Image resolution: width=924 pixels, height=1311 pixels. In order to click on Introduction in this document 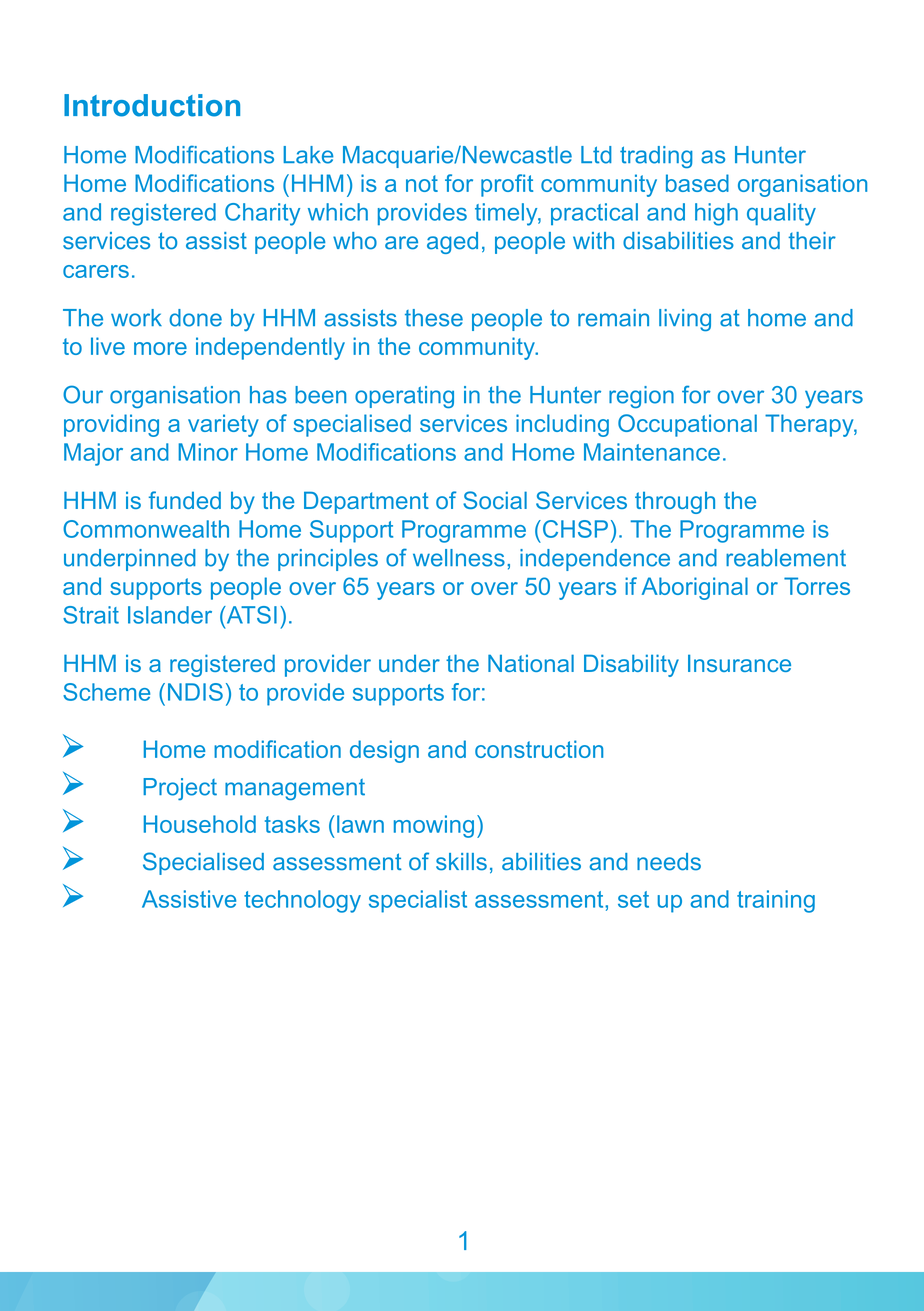, I will do `click(152, 105)`.
